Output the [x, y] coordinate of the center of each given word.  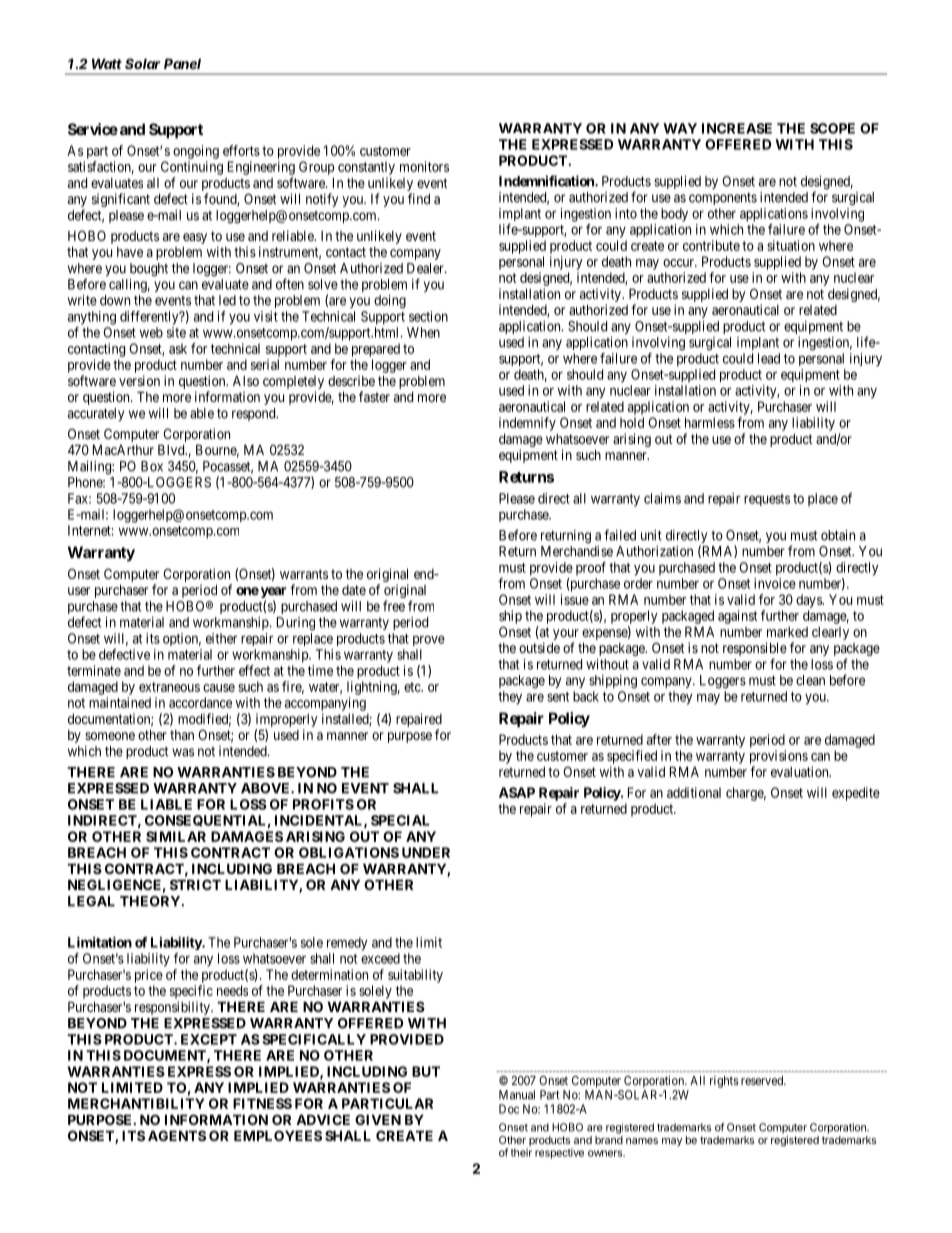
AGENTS [177, 1135]
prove [429, 640]
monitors [424, 166]
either [221, 638]
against [737, 617]
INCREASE [737, 128]
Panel [182, 63]
